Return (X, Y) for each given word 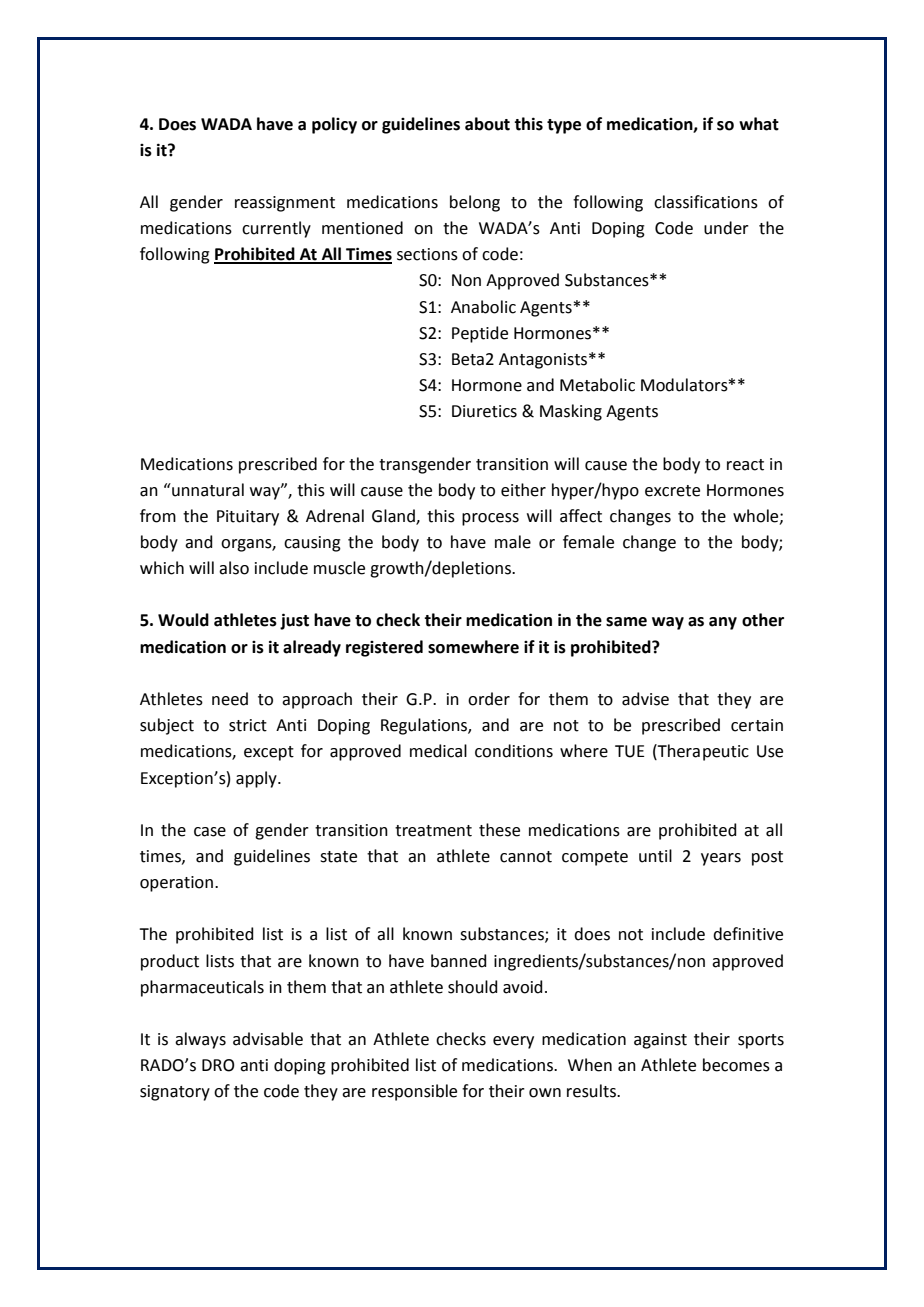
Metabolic (597, 385)
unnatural (207, 490)
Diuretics (484, 411)
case (210, 832)
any (723, 623)
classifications (706, 202)
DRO (218, 1065)
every (513, 1042)
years (721, 859)
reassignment (285, 204)
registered (384, 648)
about (487, 124)
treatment (433, 831)
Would (183, 620)
